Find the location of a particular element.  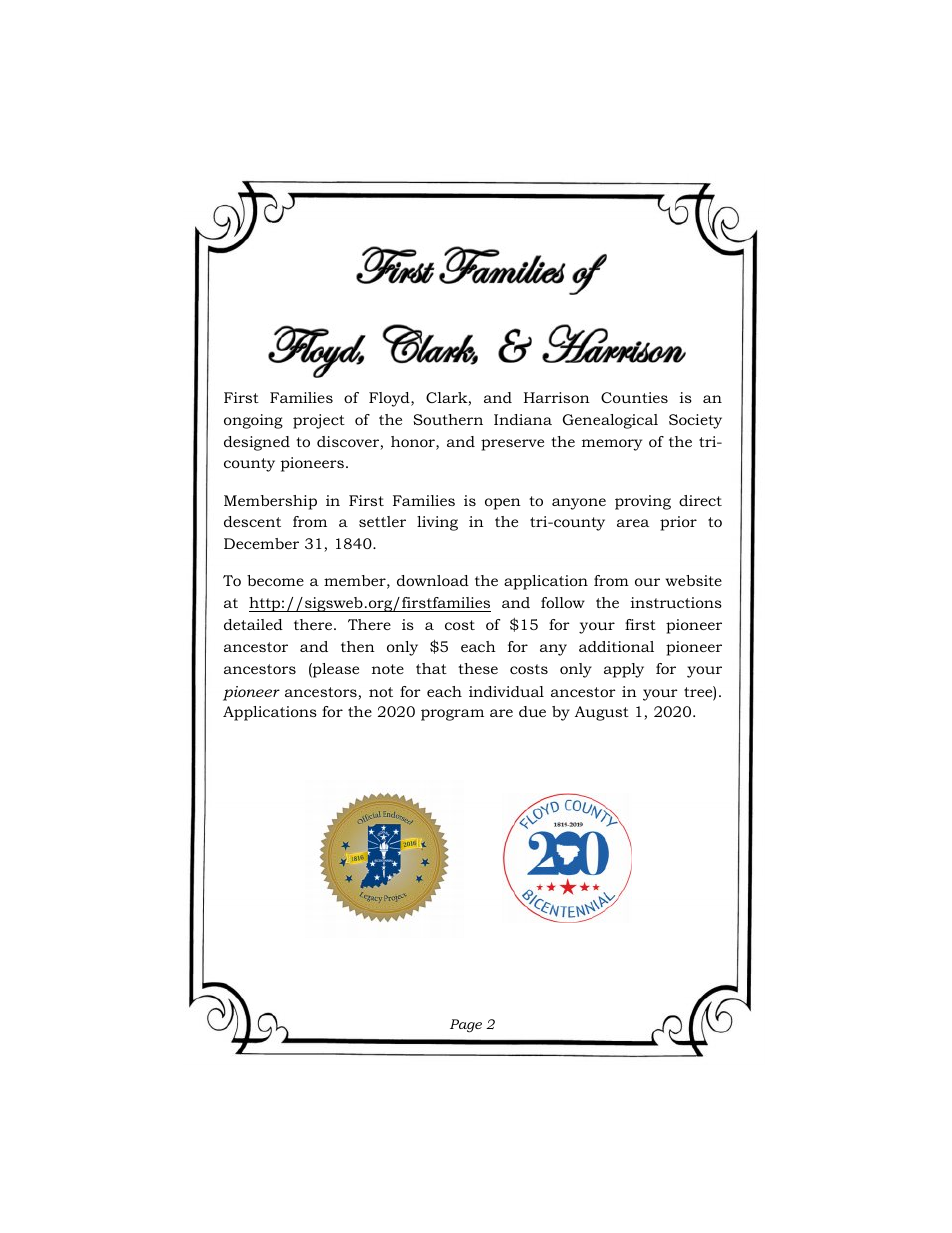

Counties is located at coordinates (634, 397).
